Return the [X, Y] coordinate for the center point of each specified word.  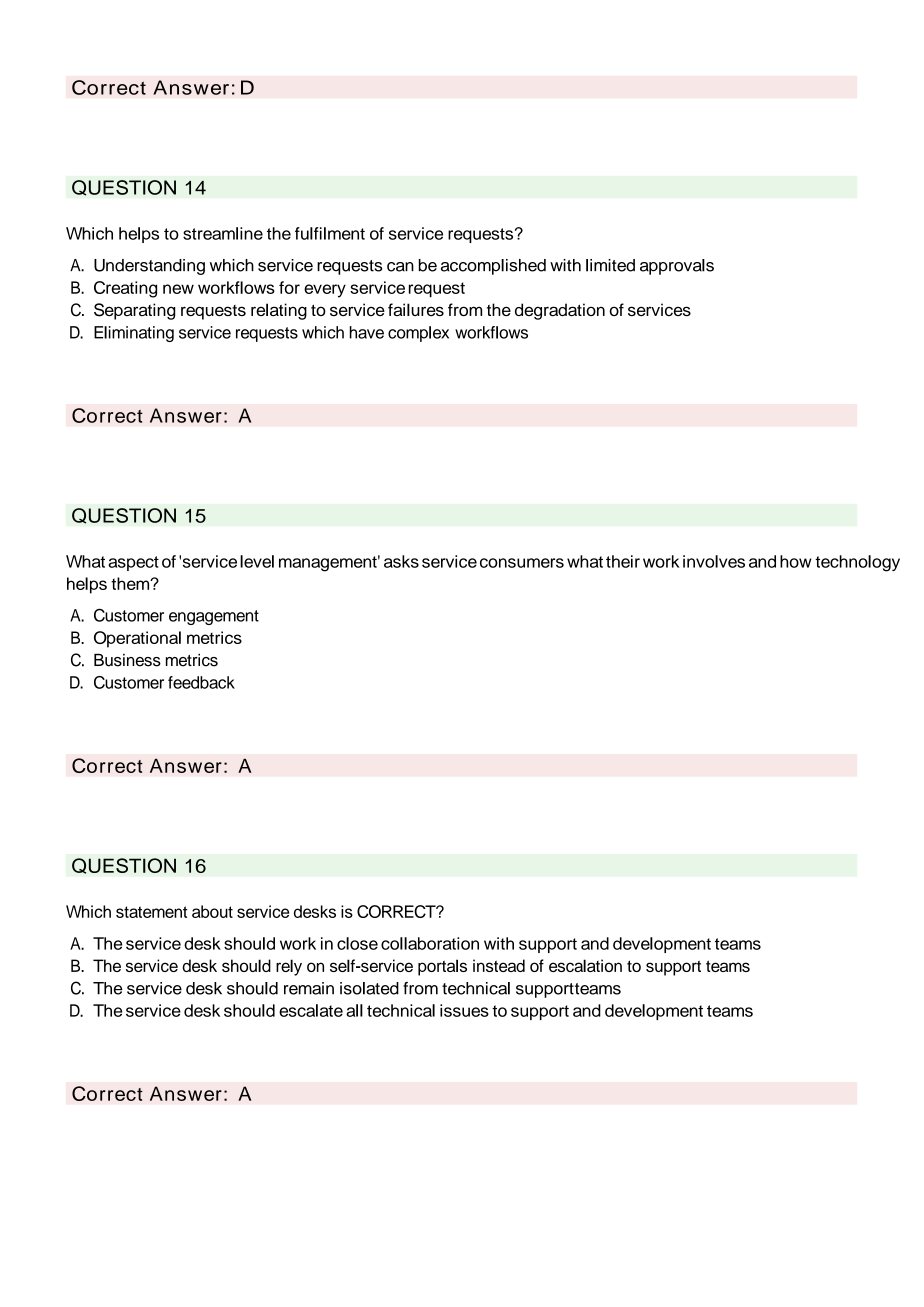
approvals [677, 267]
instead [499, 965]
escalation [585, 965]
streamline [223, 233]
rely [289, 967]
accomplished [493, 267]
